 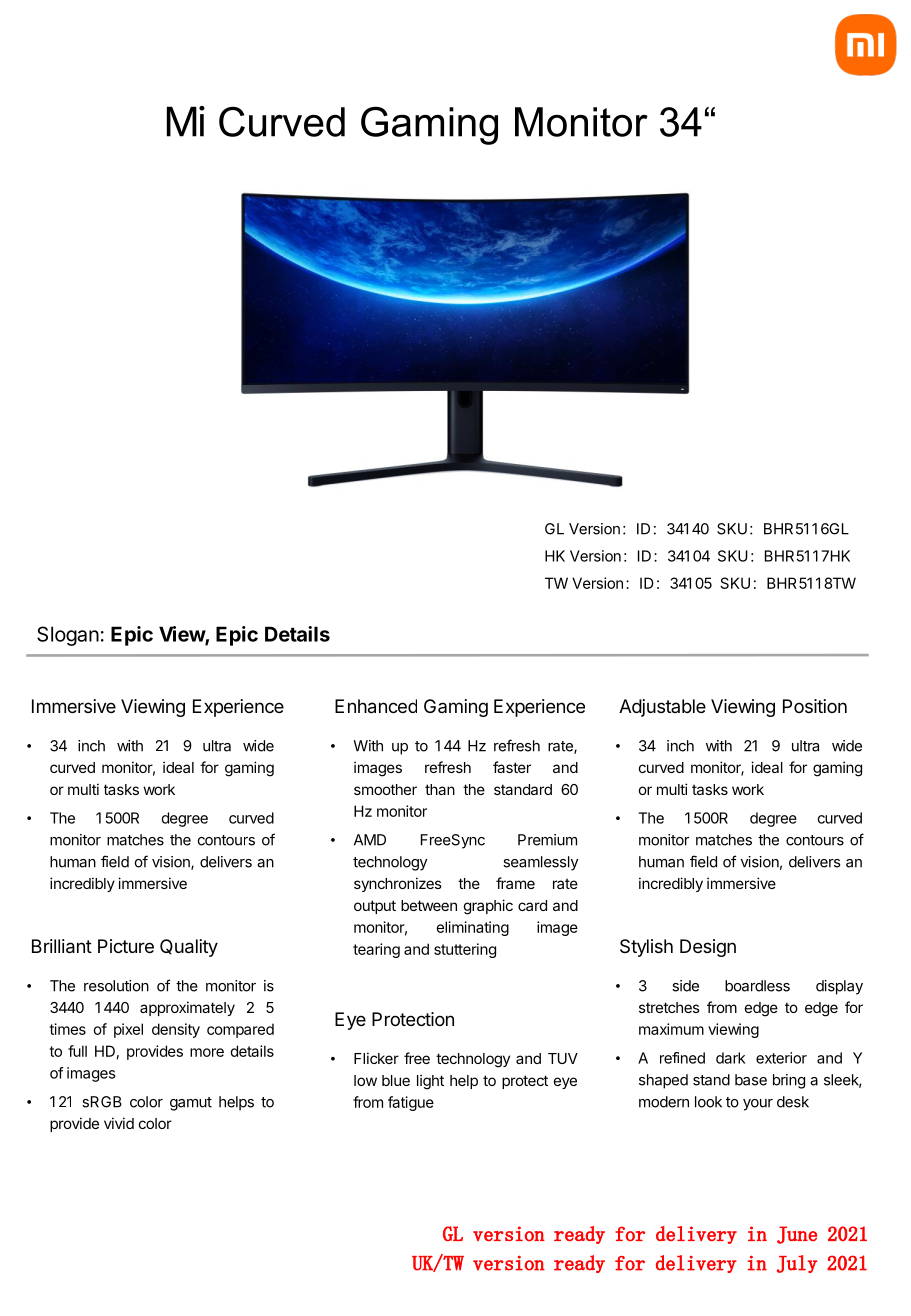 I want to click on Position, so click(x=815, y=706).
